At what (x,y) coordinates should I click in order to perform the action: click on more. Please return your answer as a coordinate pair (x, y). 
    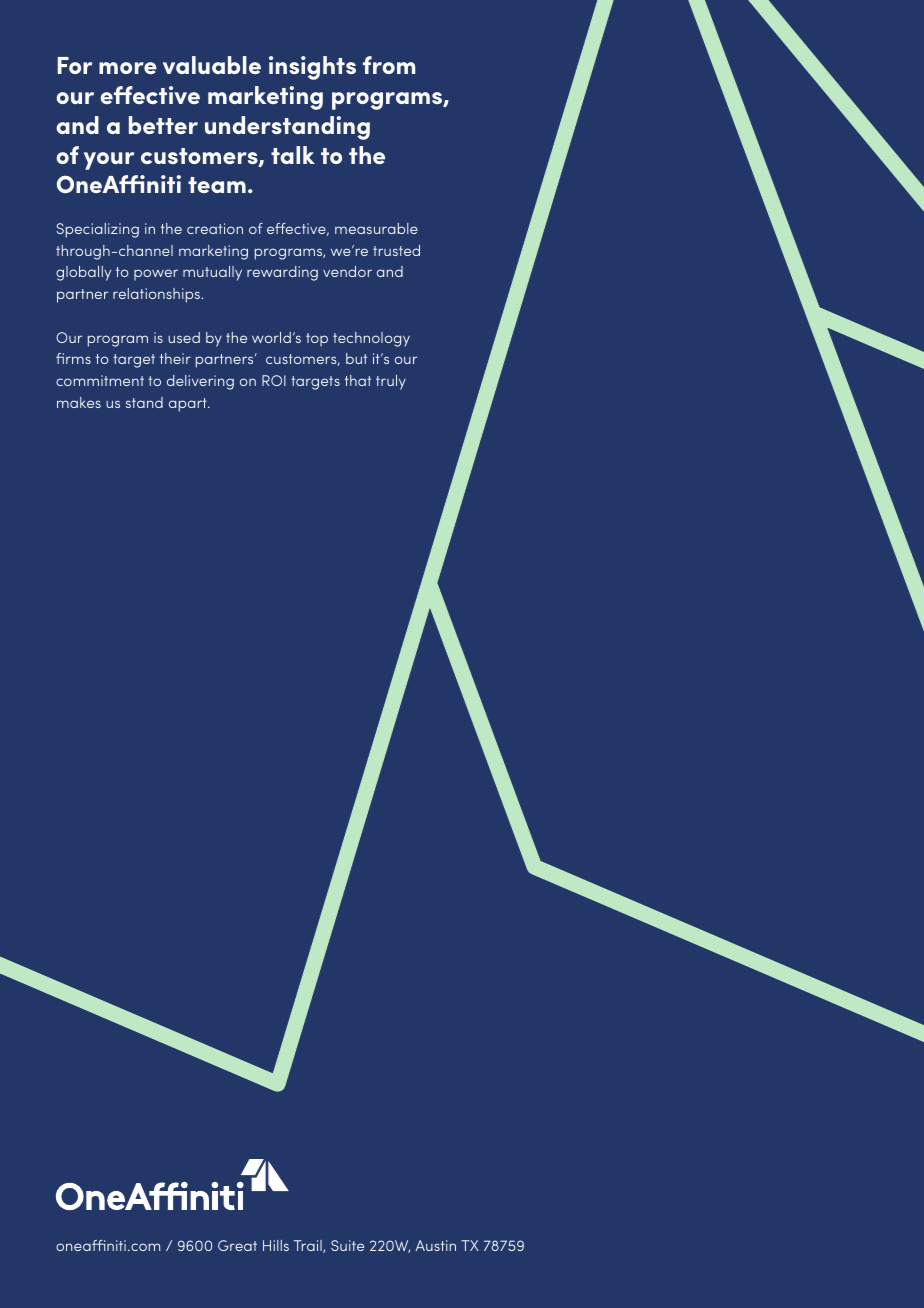
    Looking at the image, I should click on (128, 68).
